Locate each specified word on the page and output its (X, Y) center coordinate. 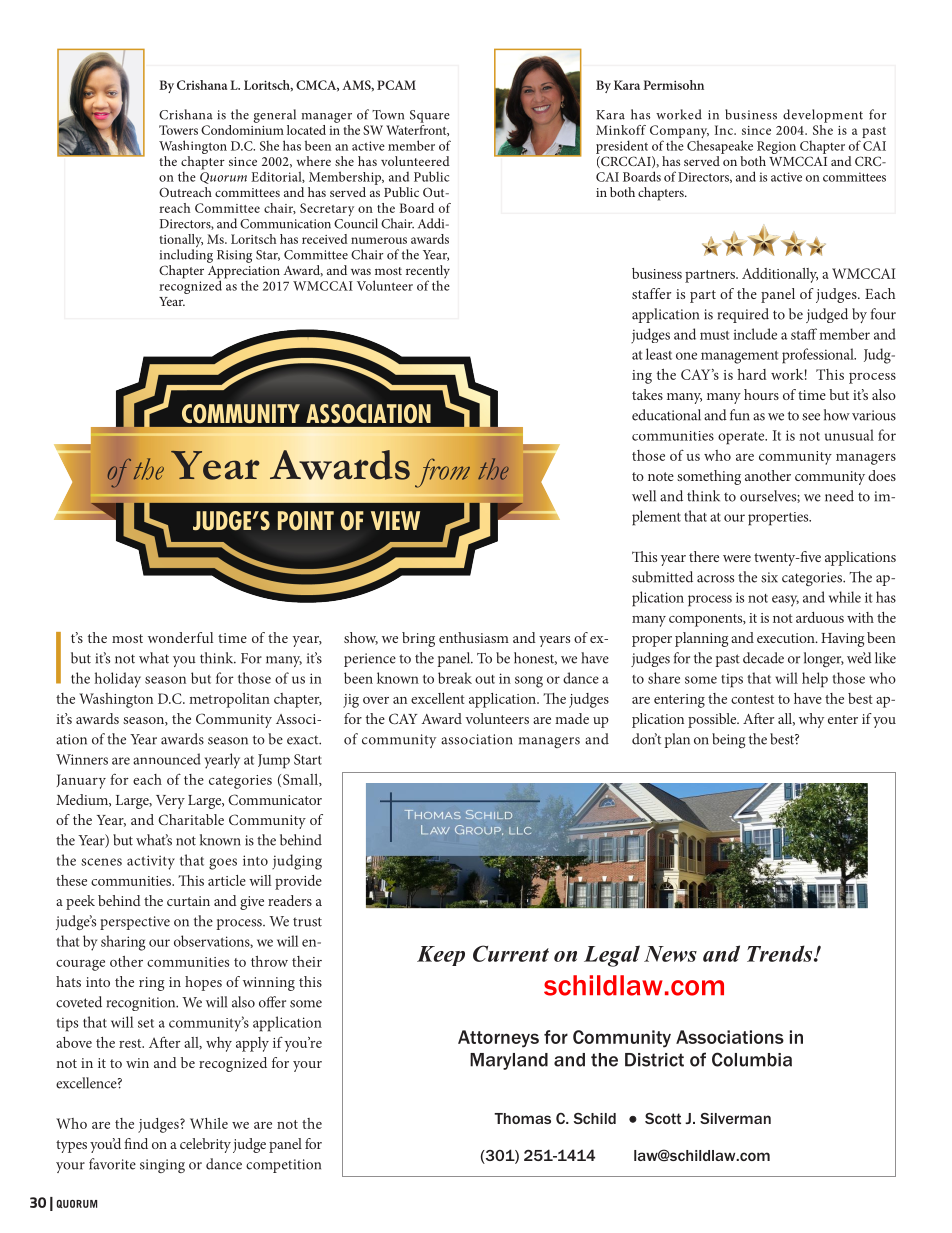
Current (511, 953)
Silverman (735, 1118)
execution (787, 638)
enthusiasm (474, 637)
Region (776, 147)
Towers (178, 130)
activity (151, 862)
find (136, 1143)
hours (761, 394)
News (670, 954)
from (442, 473)
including (186, 256)
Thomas (522, 1118)
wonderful (180, 637)
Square (430, 116)
